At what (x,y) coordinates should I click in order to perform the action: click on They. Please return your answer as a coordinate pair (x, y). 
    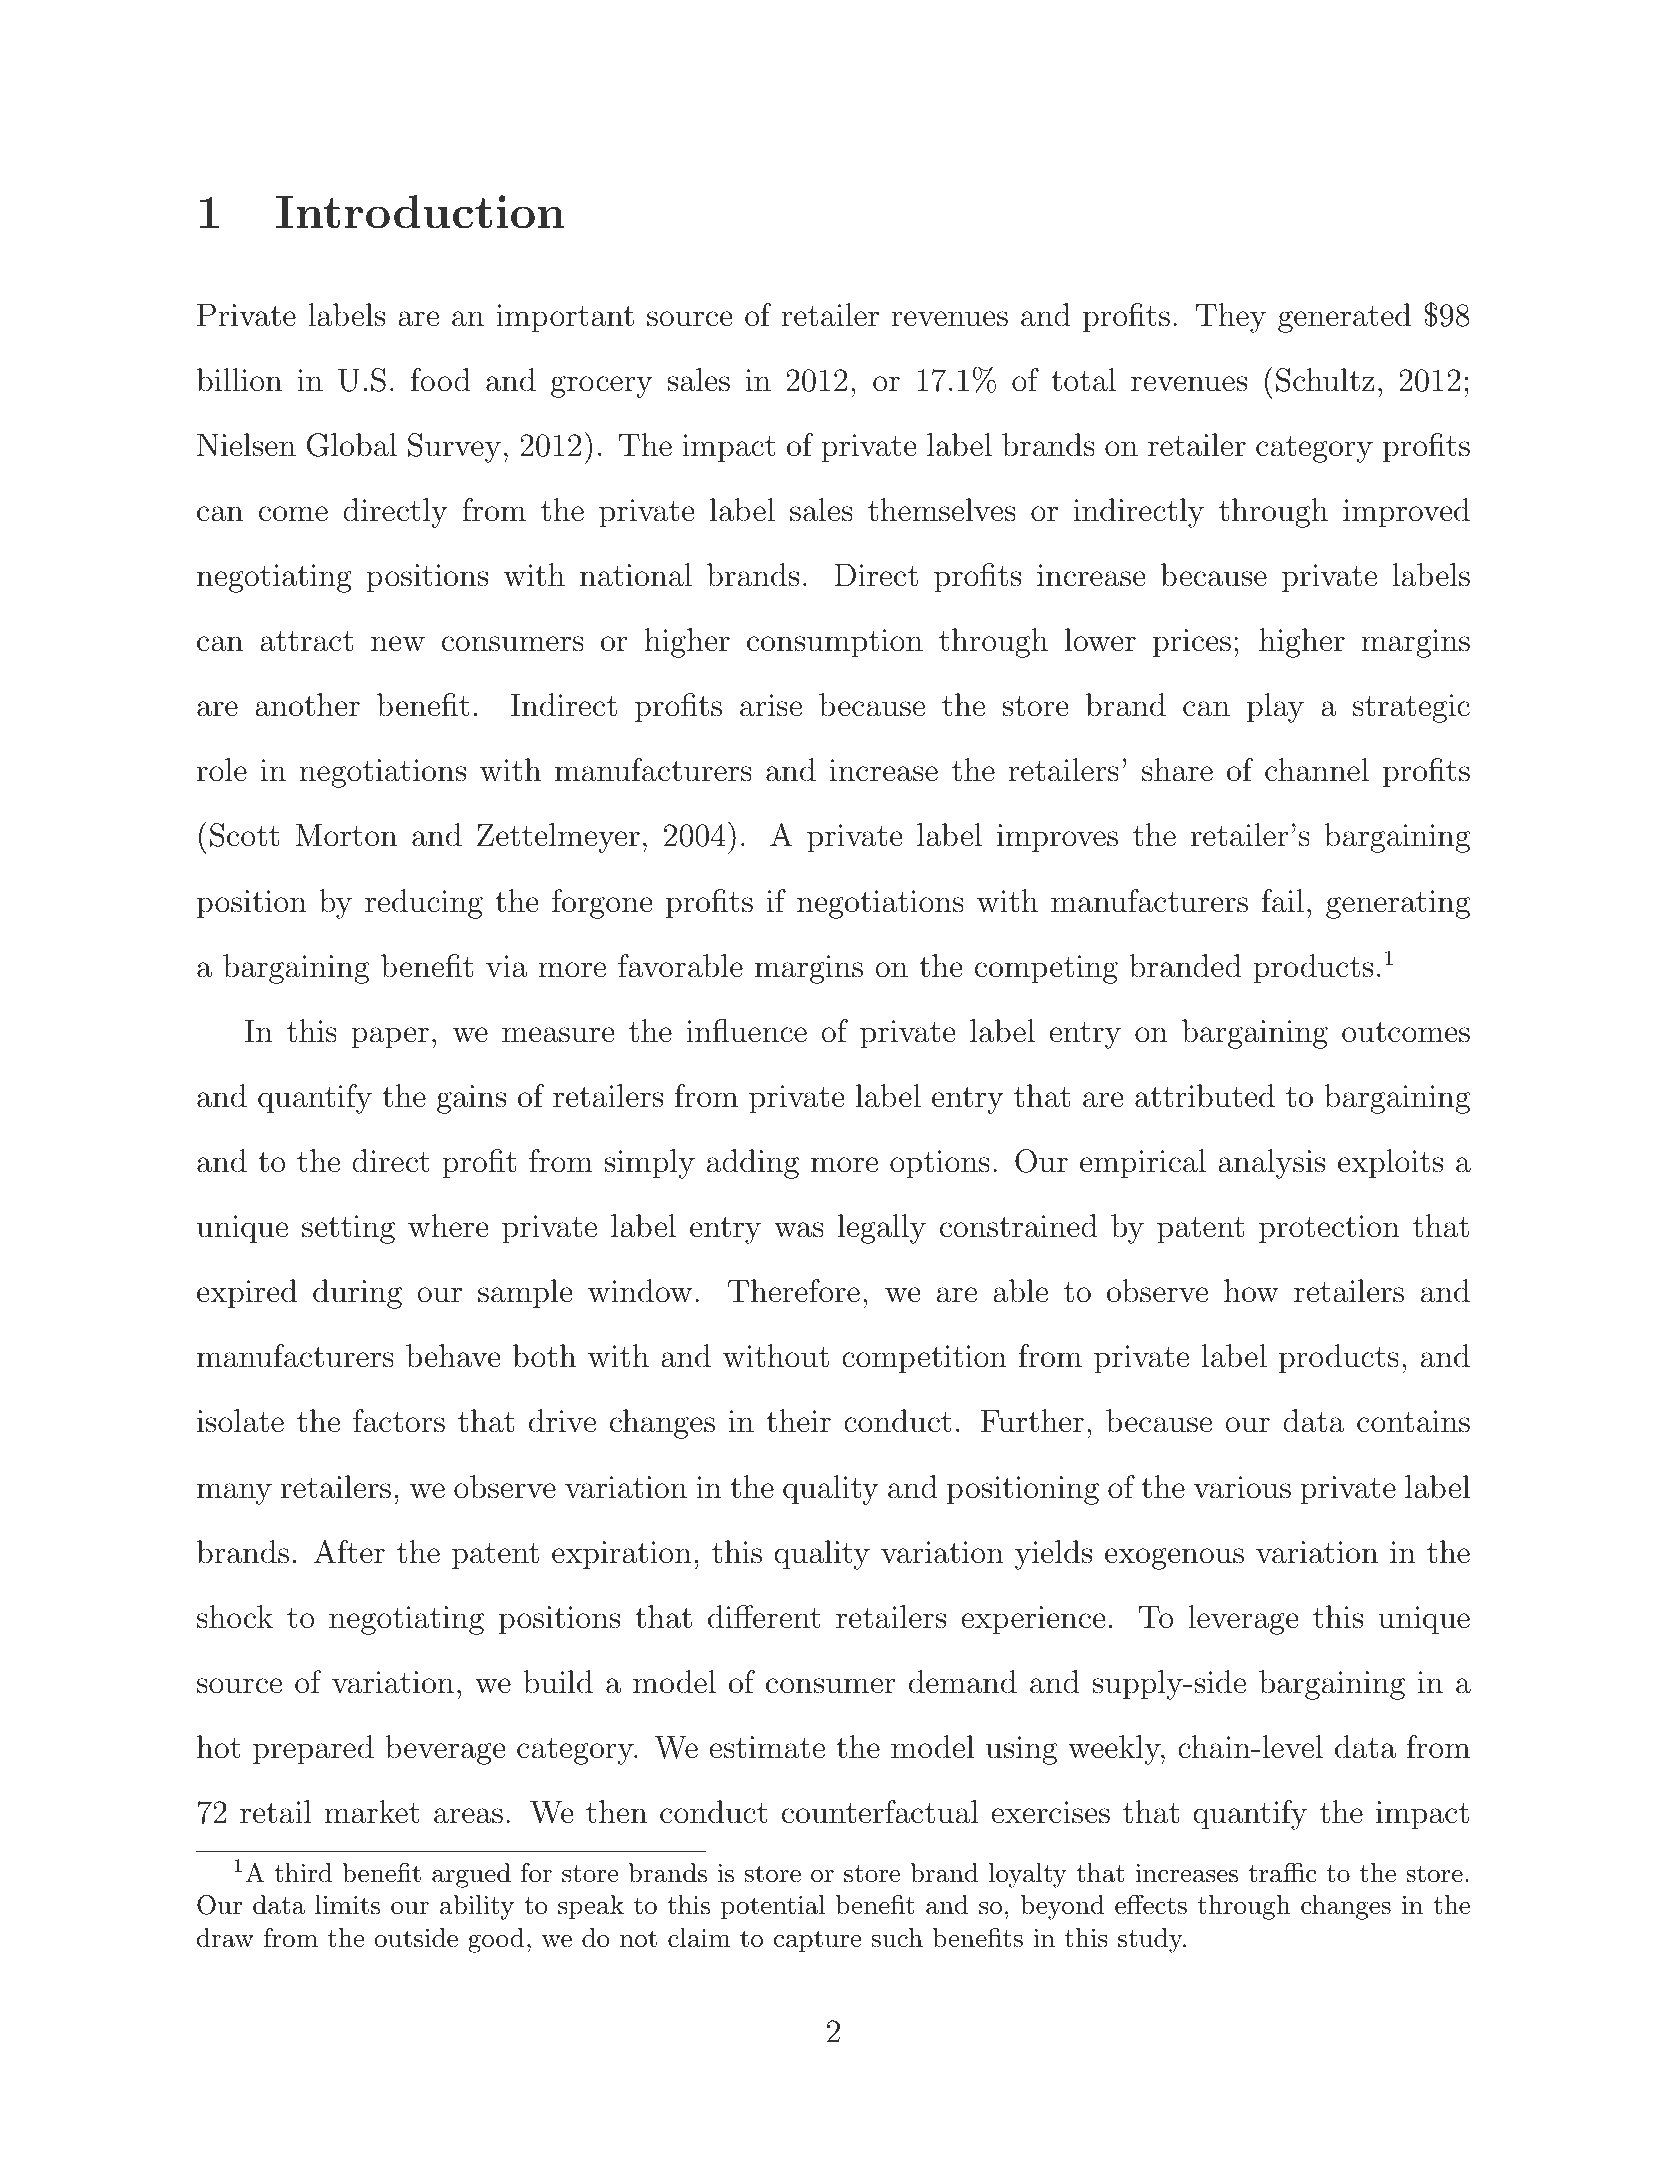
    Looking at the image, I should click on (1231, 318).
